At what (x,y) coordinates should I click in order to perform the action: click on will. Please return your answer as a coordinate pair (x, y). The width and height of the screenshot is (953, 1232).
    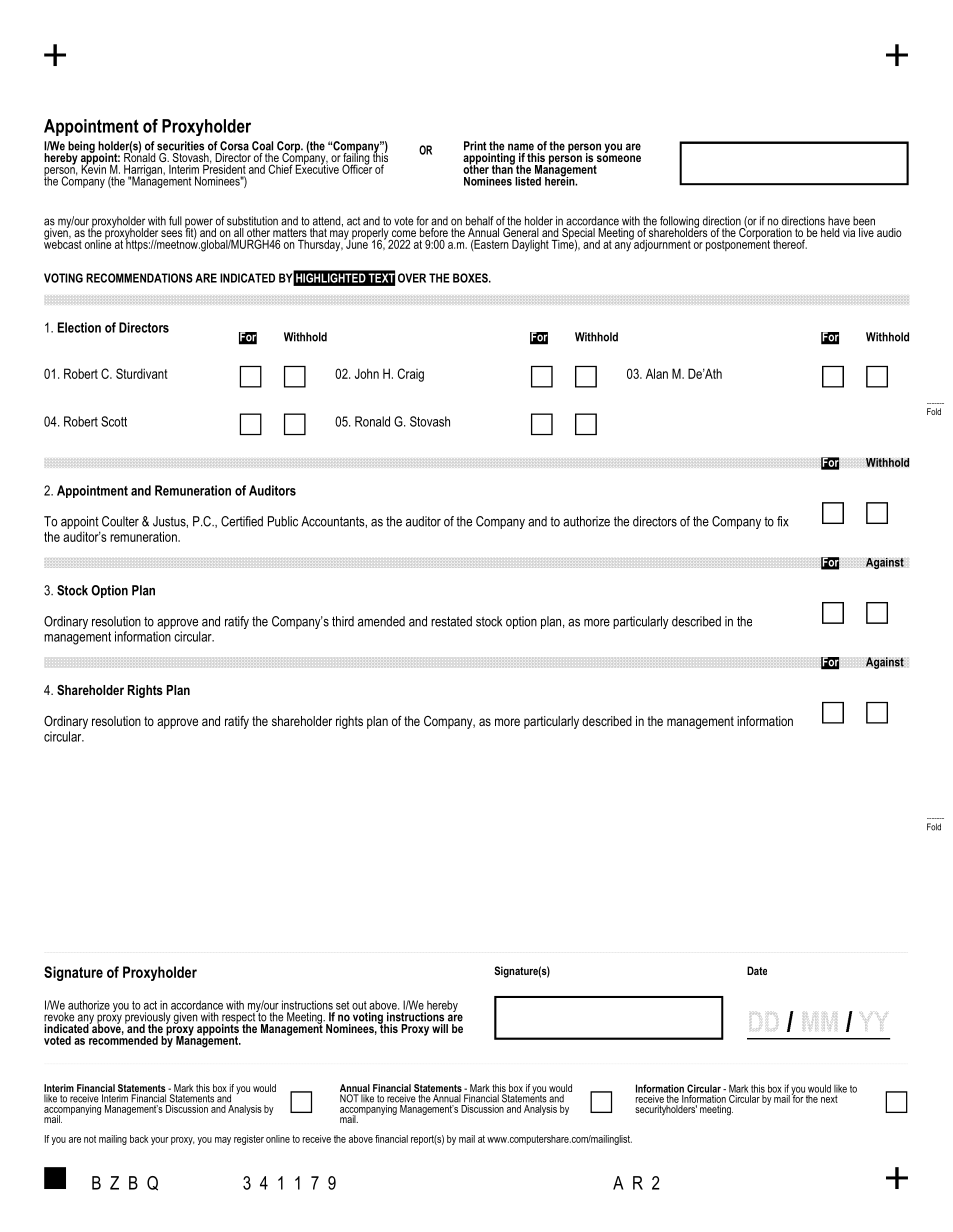
    Looking at the image, I should click on (440, 1028).
